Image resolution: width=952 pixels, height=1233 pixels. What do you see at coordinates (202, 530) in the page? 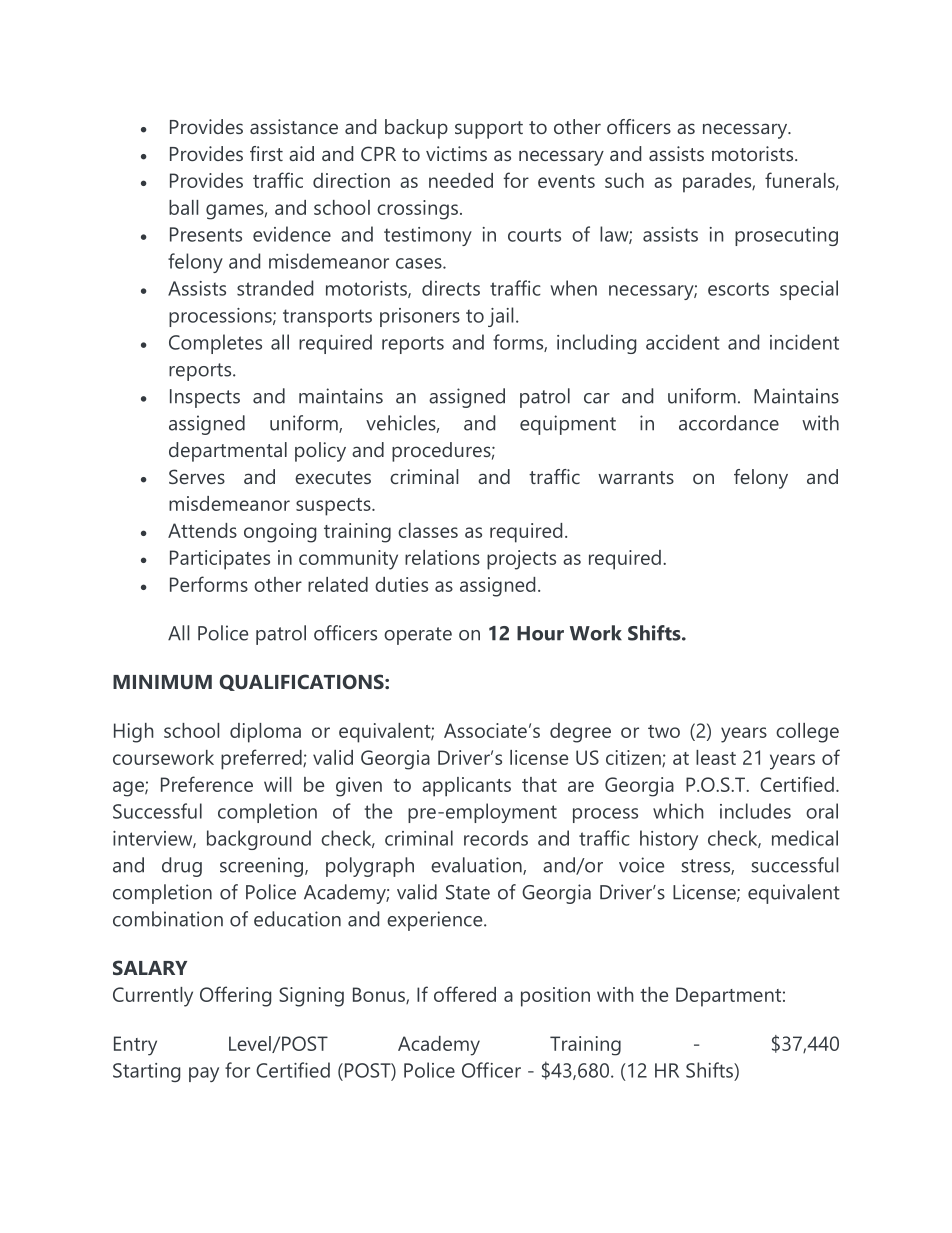
I see `Attends` at bounding box center [202, 530].
